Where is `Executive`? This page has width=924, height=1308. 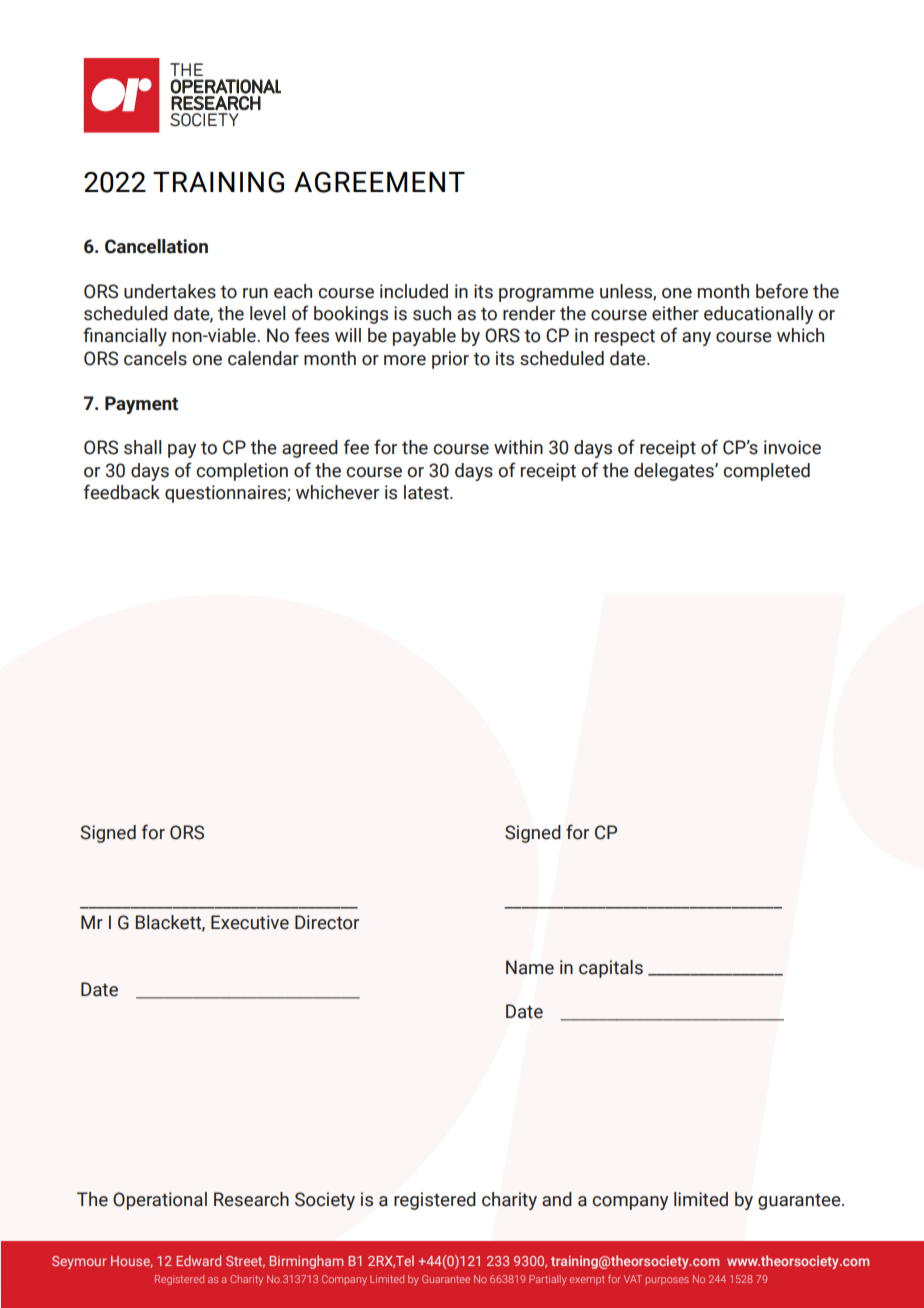
Executive is located at coordinates (250, 922).
